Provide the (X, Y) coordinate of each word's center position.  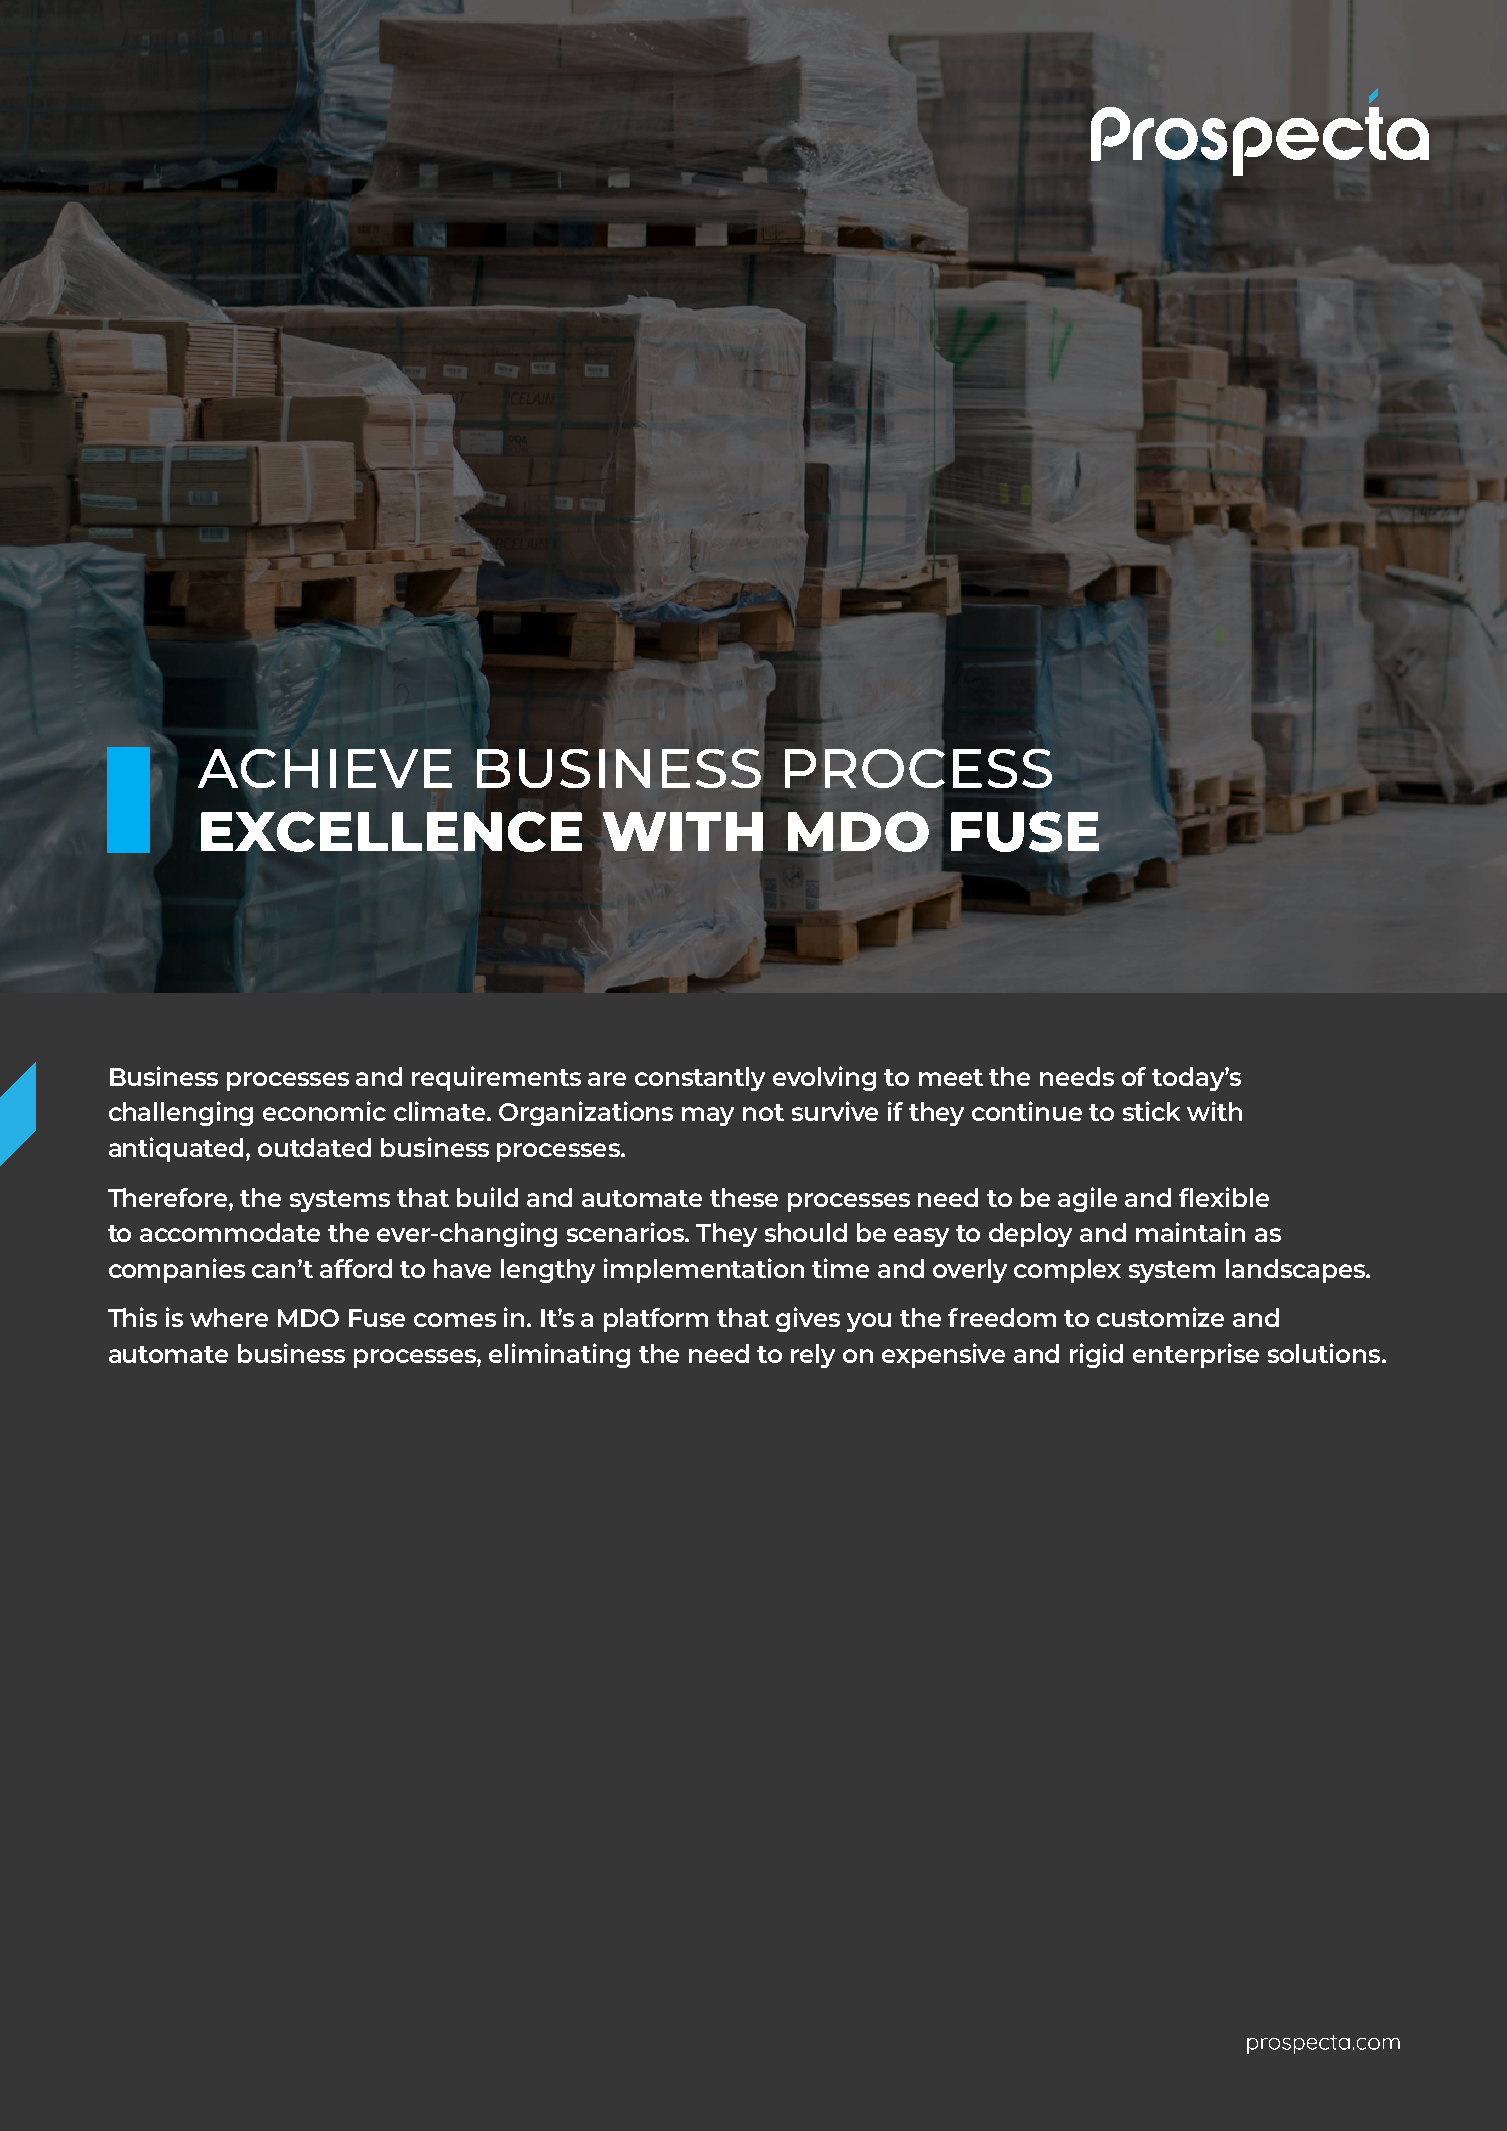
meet (951, 1077)
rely (813, 1356)
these (744, 1197)
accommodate (230, 1232)
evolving (824, 1078)
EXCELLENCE (391, 831)
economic (324, 1111)
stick (1151, 1111)
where (229, 1317)
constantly (700, 1079)
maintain (1190, 1232)
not (763, 1112)
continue (1027, 1111)
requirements (496, 1078)
